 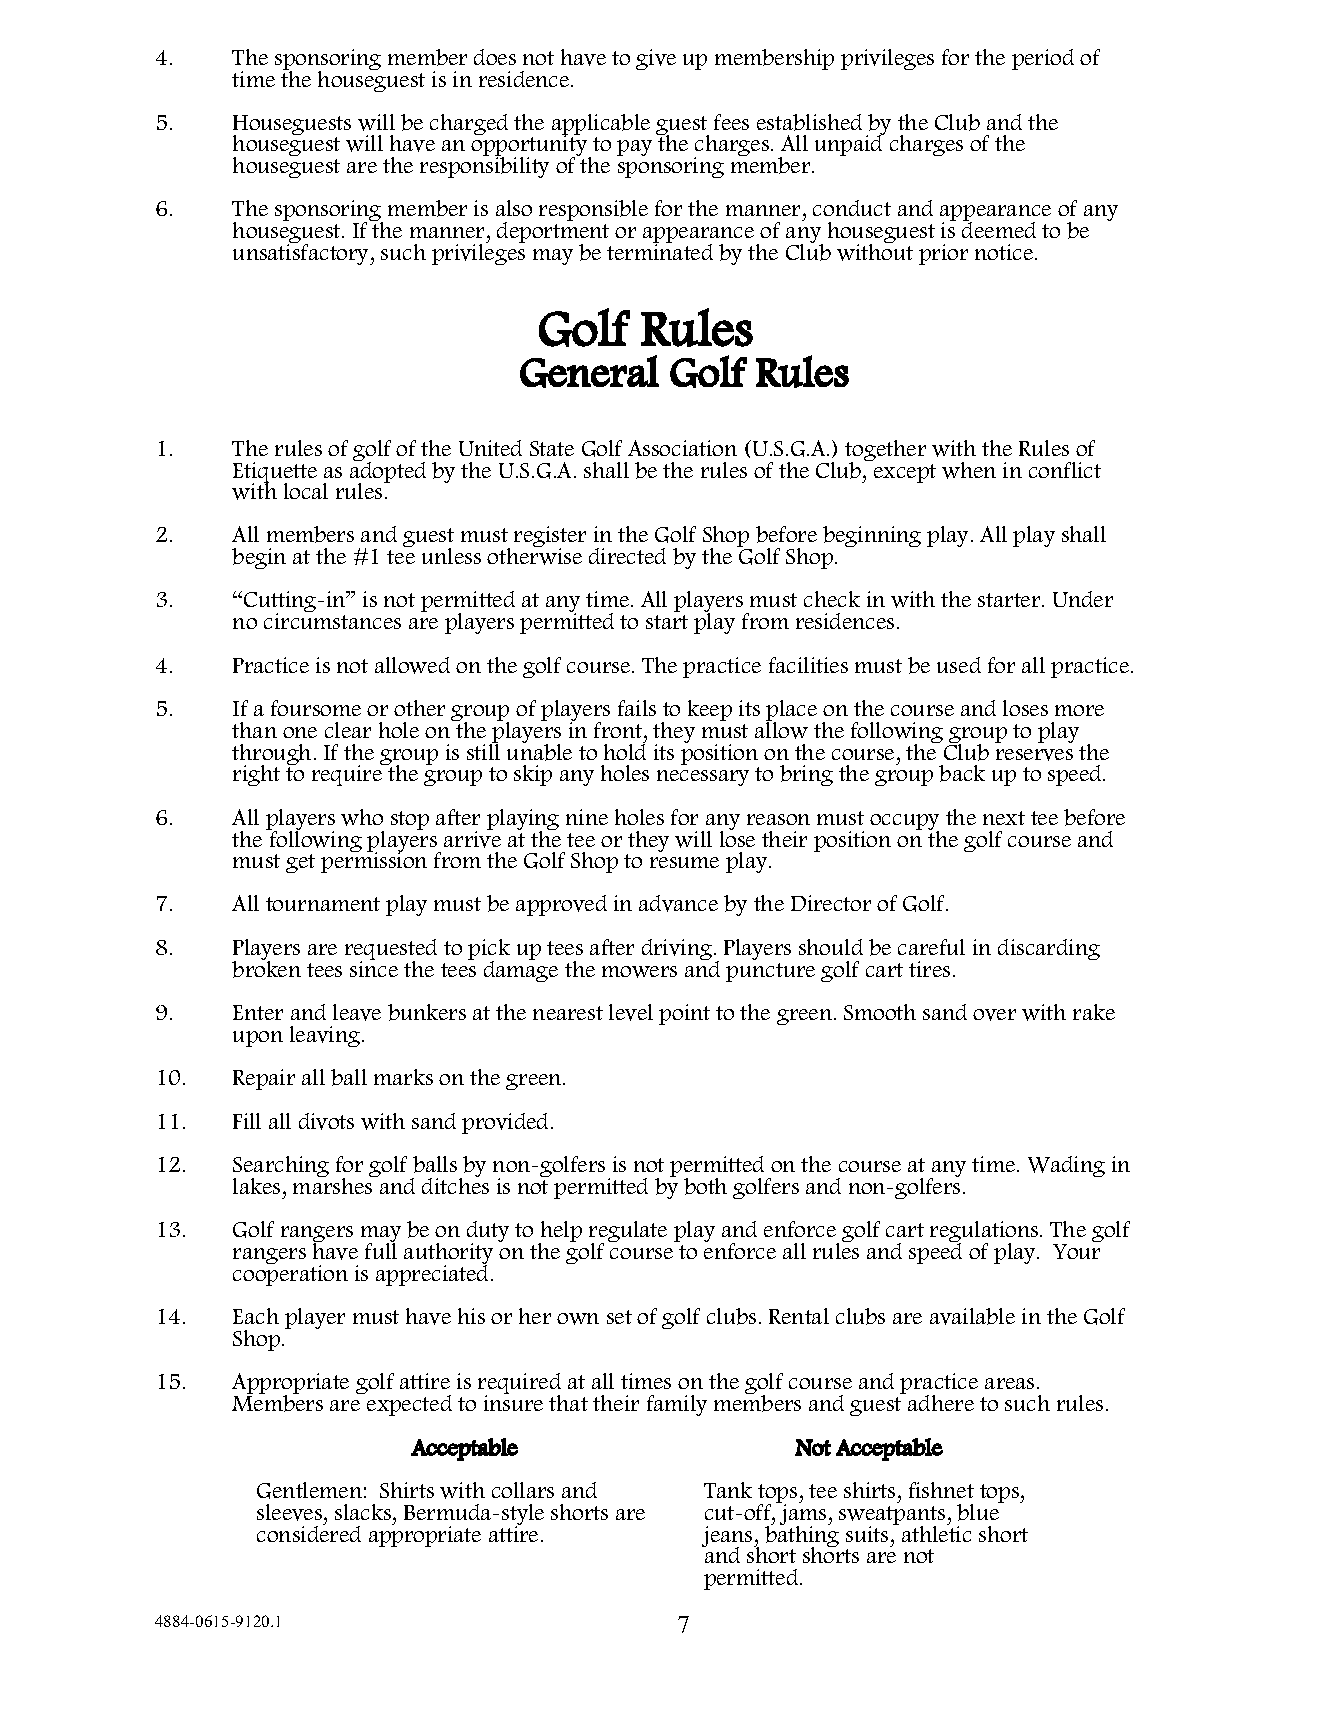 What do you see at coordinates (979, 1511) in the screenshot?
I see `blue` at bounding box center [979, 1511].
